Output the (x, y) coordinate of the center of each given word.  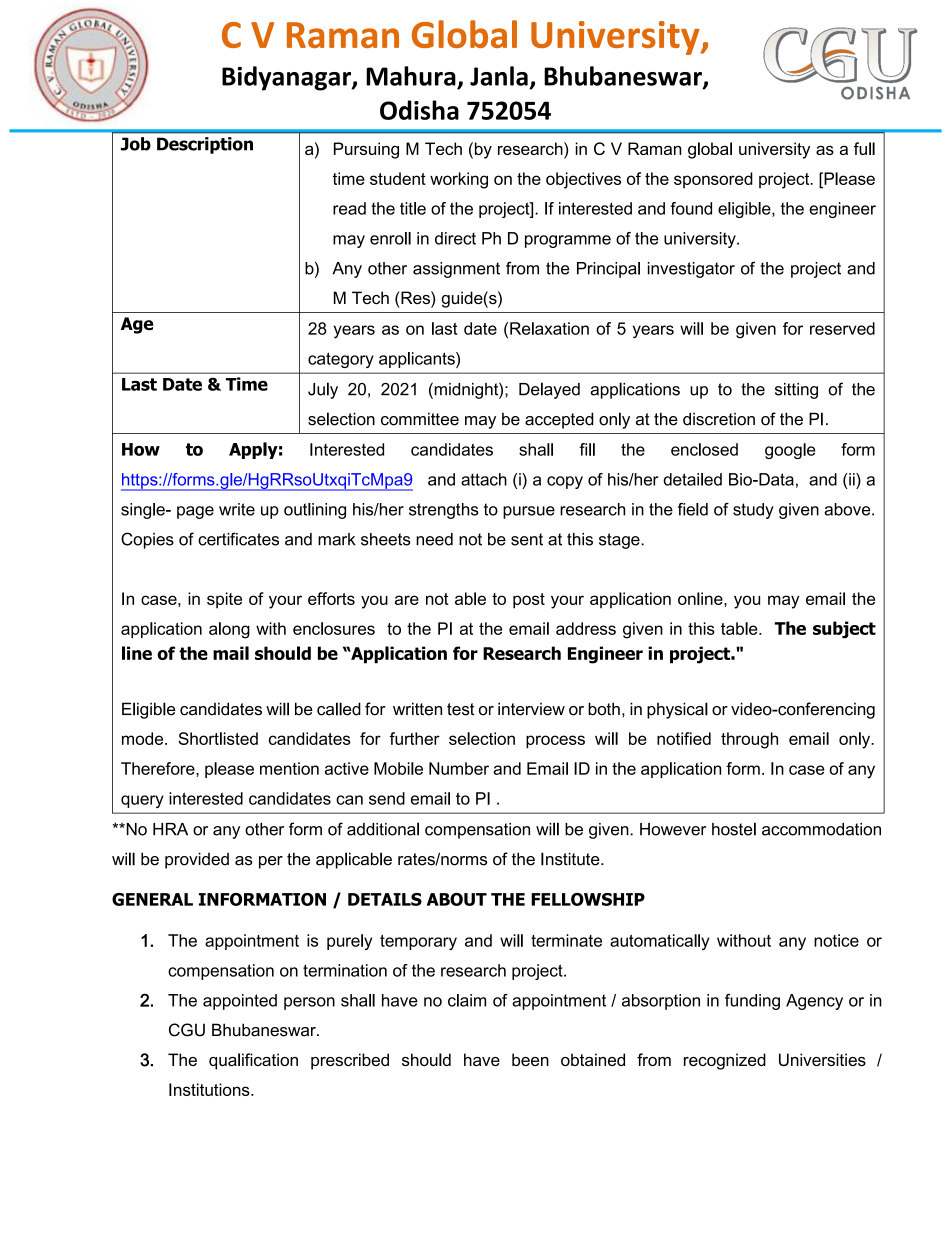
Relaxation (549, 328)
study (753, 511)
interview (531, 709)
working (459, 180)
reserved (842, 328)
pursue (529, 512)
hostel (734, 829)
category (341, 360)
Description (205, 145)
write (237, 509)
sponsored (713, 180)
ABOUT (457, 899)
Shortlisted (218, 738)
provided (197, 860)
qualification (253, 1061)
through (749, 740)
